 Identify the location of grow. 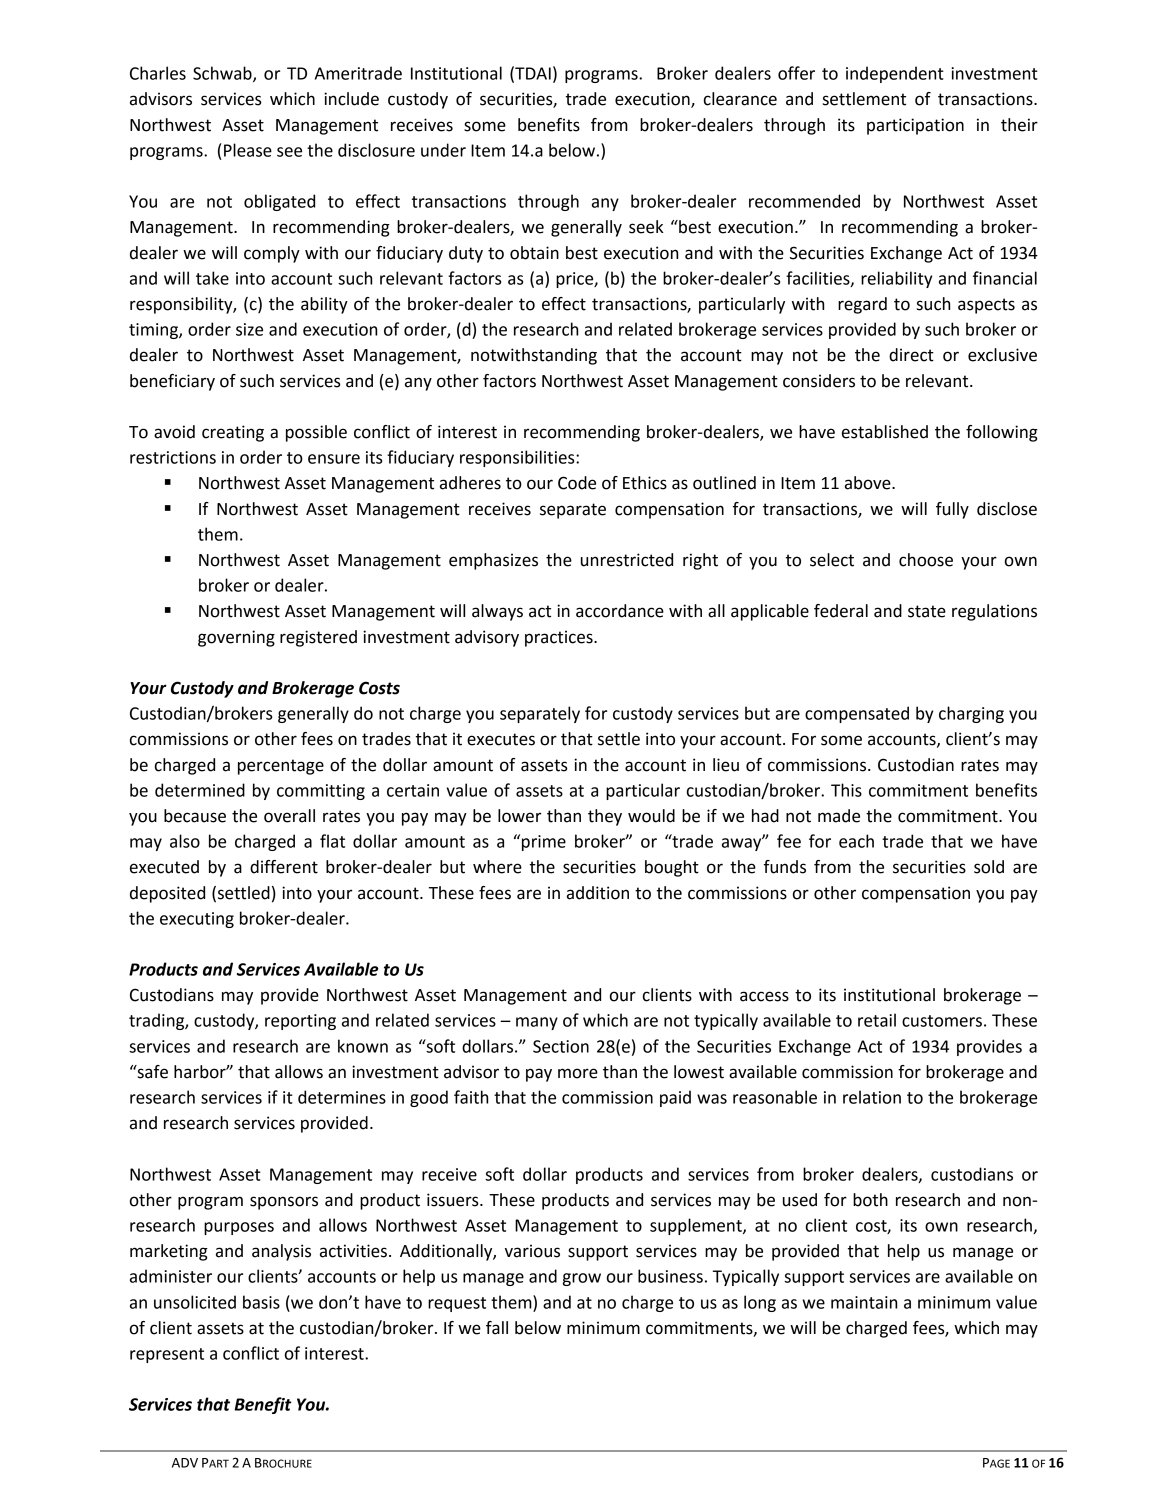
(582, 1279).
